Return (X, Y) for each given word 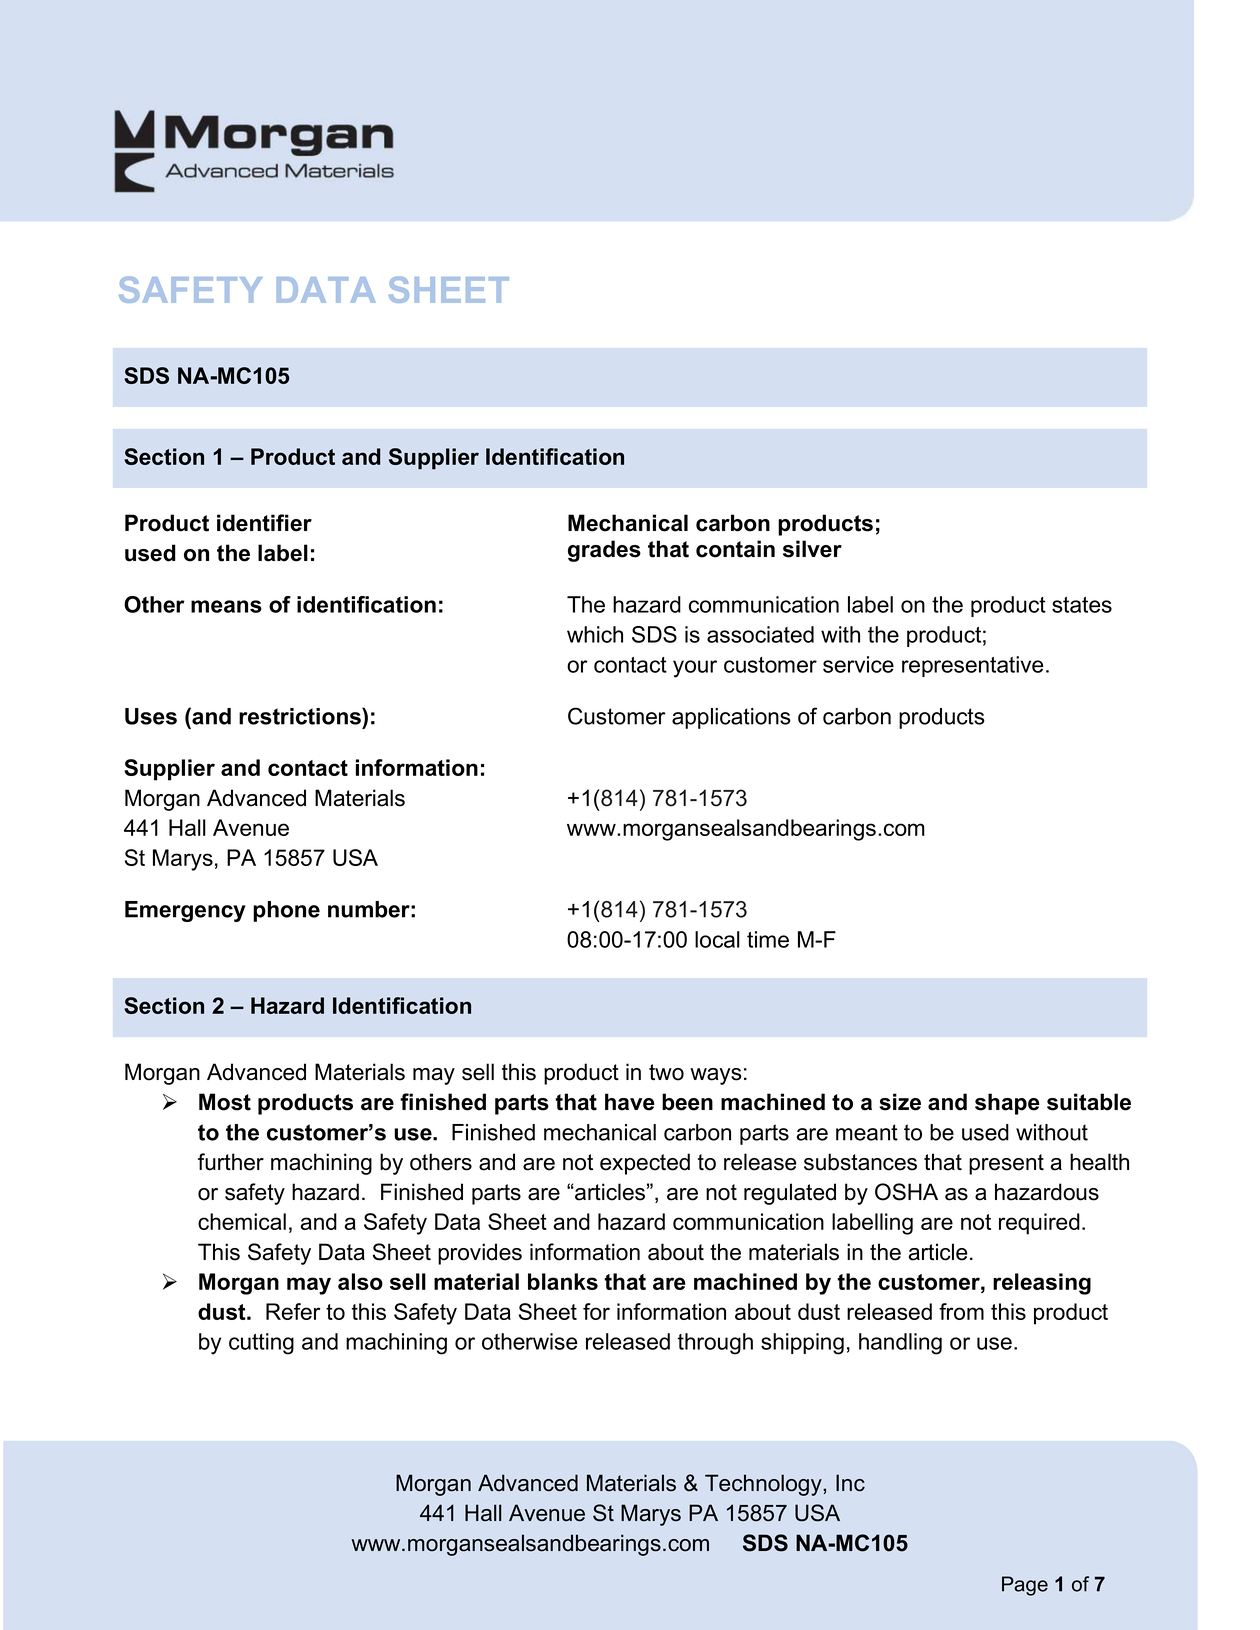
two (666, 1072)
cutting (261, 1344)
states (1082, 605)
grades (604, 551)
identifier (264, 523)
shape (1007, 1104)
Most (225, 1102)
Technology (764, 1485)
